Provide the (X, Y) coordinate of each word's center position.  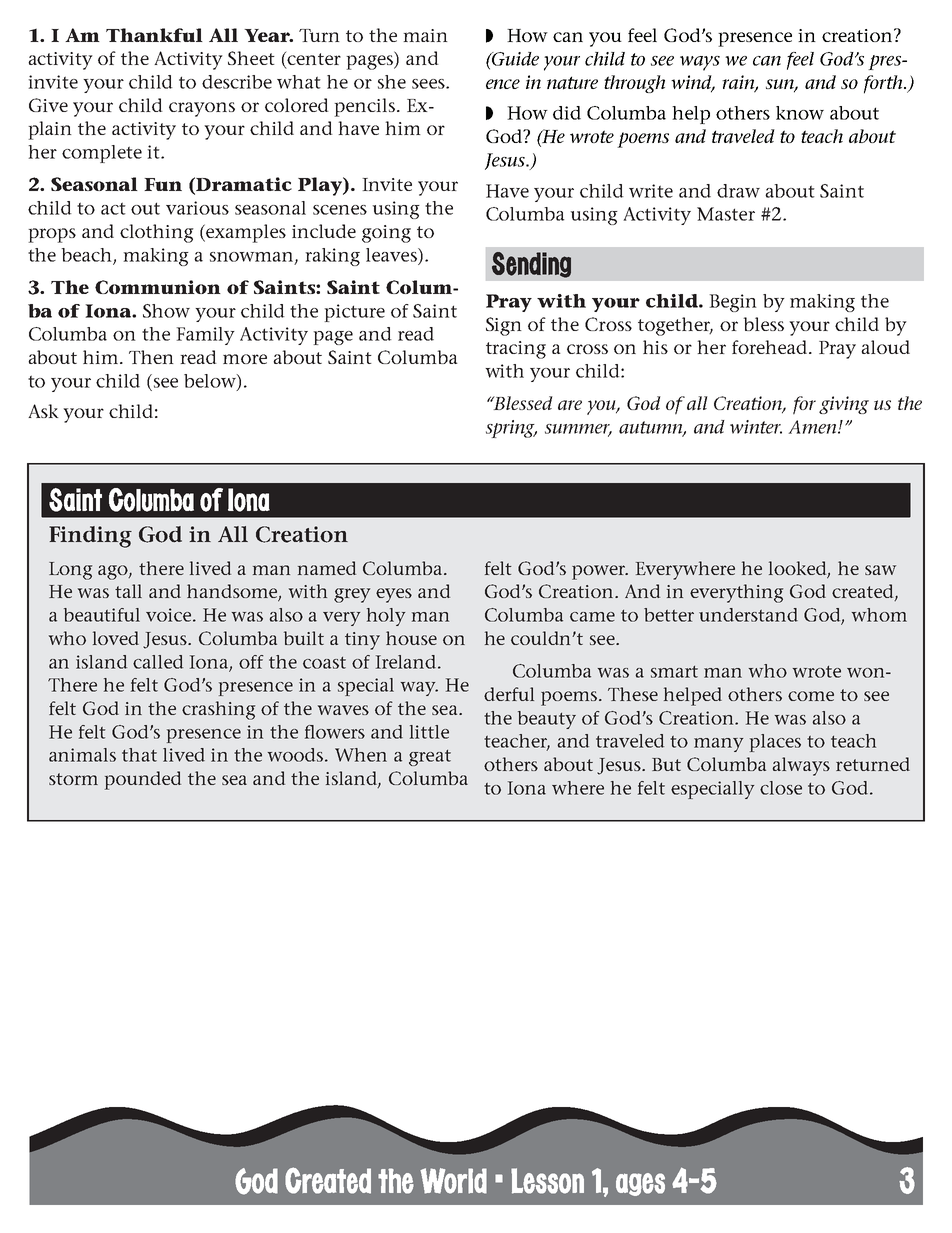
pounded (143, 780)
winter (756, 427)
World (453, 1181)
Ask (43, 411)
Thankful (154, 35)
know (800, 113)
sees (429, 84)
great (430, 758)
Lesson (547, 1181)
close (781, 788)
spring (511, 429)
